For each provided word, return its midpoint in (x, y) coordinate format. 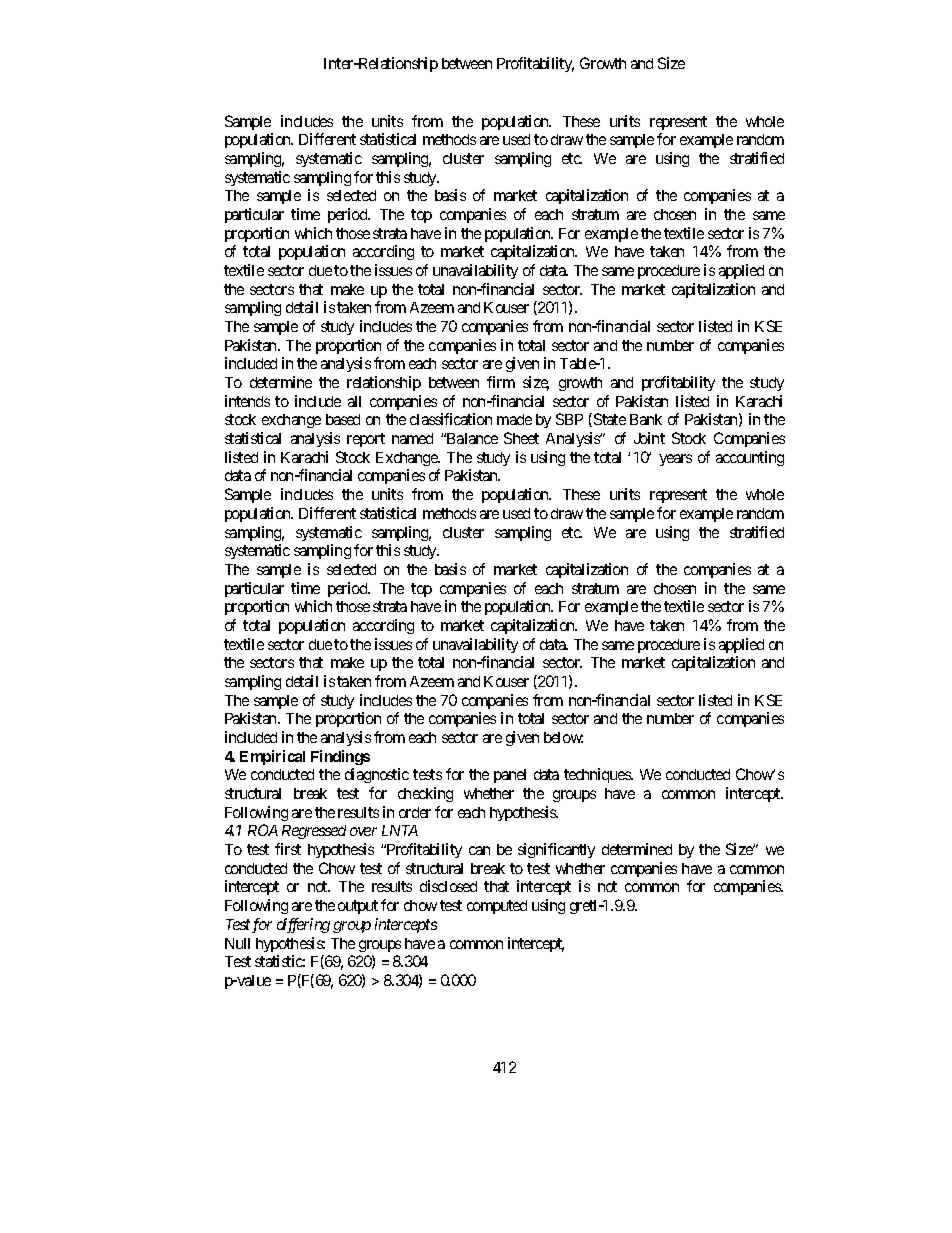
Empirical (272, 757)
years (675, 460)
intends (247, 401)
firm (501, 382)
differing (303, 925)
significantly (556, 850)
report (366, 440)
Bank (646, 419)
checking (425, 794)
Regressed (314, 832)
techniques (598, 775)
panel (510, 776)
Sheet (521, 438)
